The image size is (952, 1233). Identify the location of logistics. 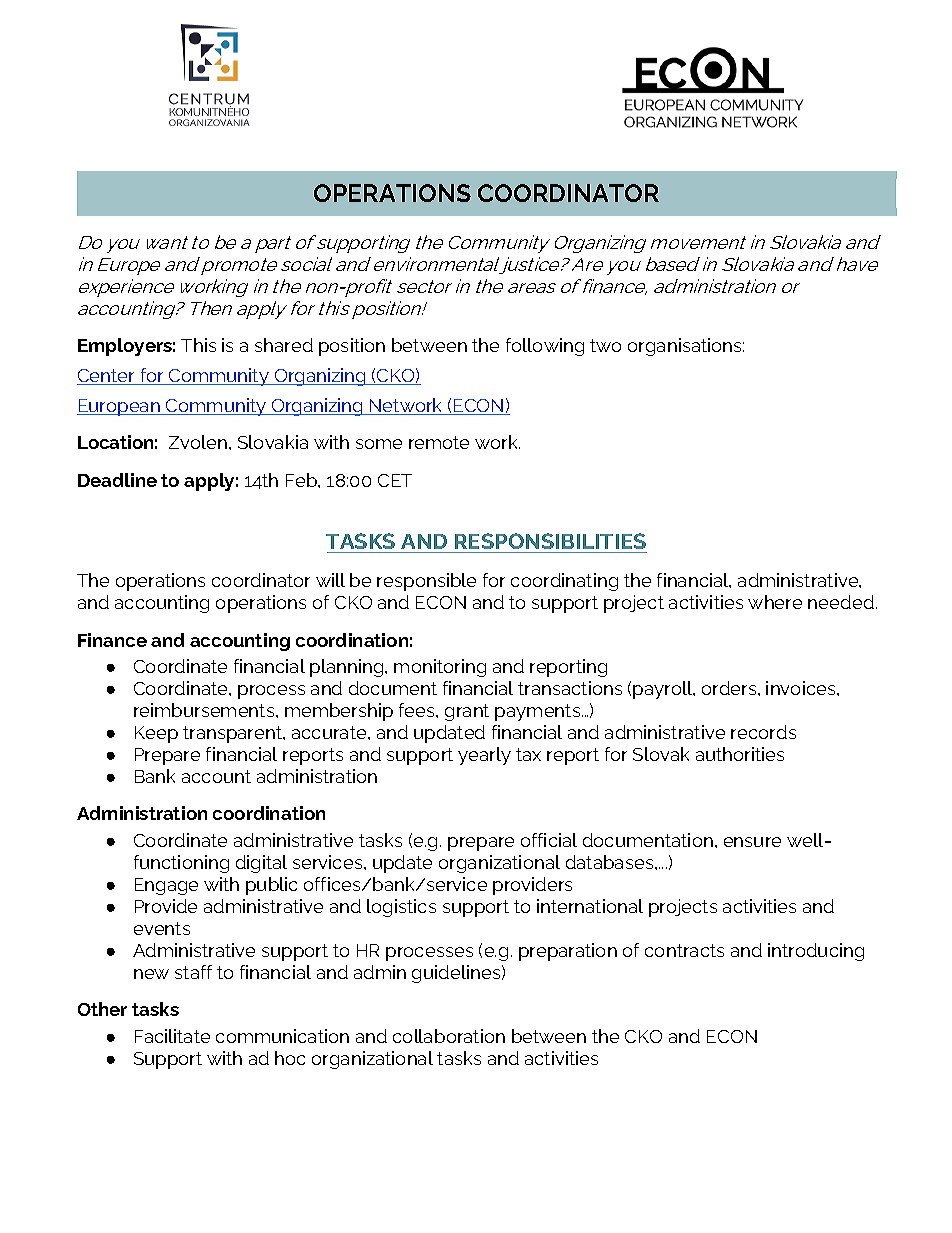
(401, 908).
